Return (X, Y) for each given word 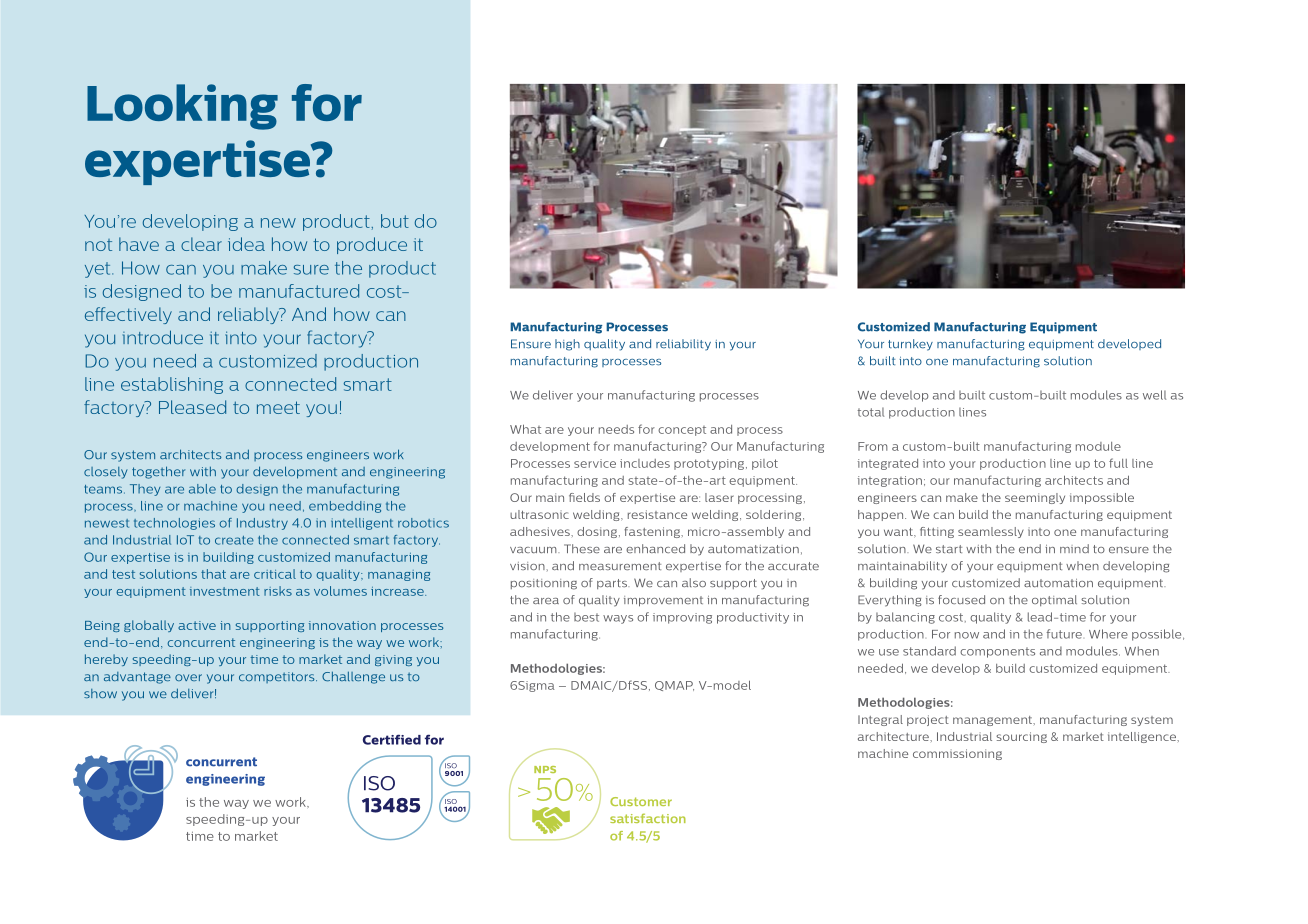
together (158, 472)
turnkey (910, 345)
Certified (392, 739)
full (1118, 463)
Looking (182, 107)
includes (645, 463)
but (395, 221)
